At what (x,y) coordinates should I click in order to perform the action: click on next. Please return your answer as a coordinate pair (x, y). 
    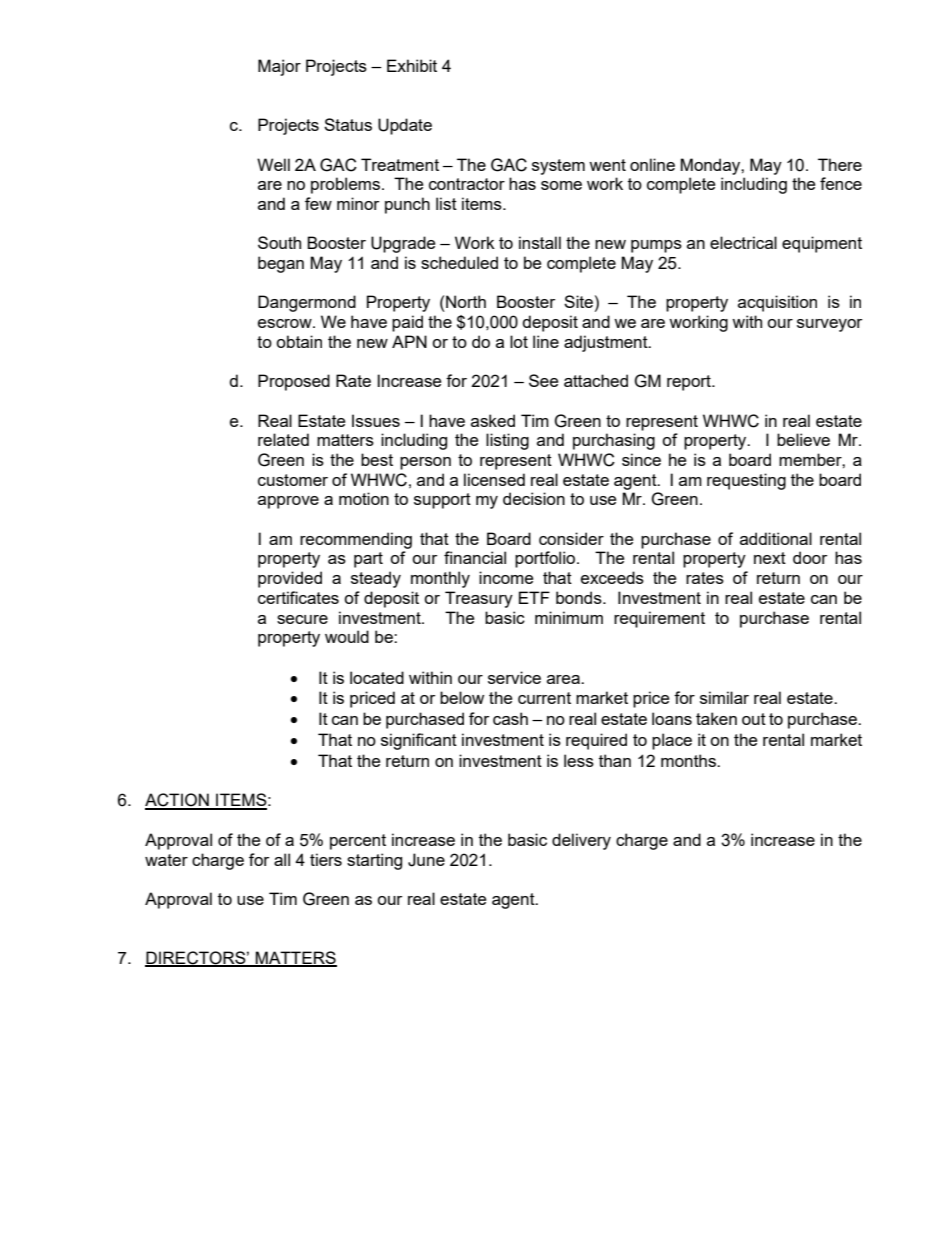
    Looking at the image, I should click on (770, 558).
